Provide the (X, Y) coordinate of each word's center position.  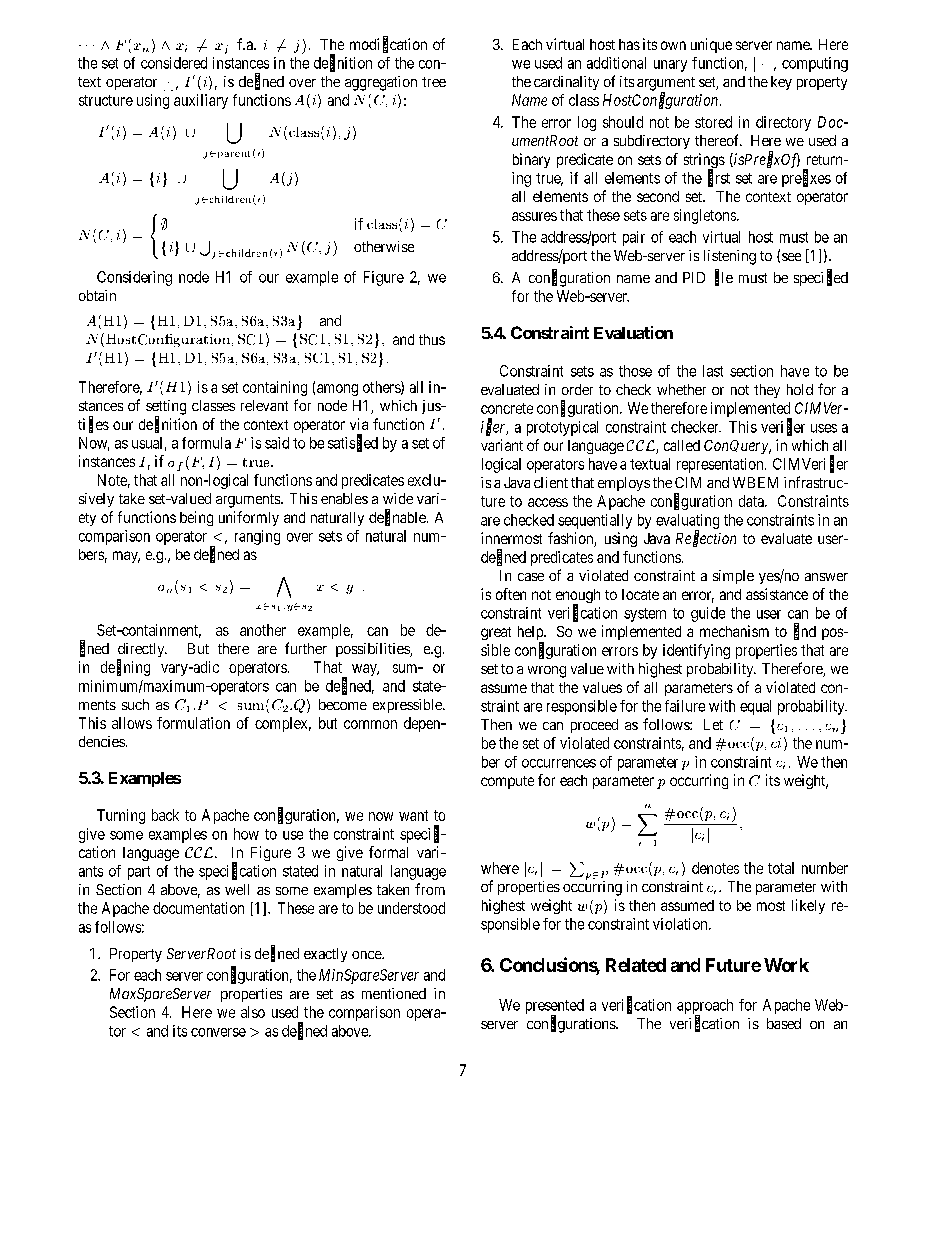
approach (705, 1007)
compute (507, 782)
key (781, 83)
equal (755, 707)
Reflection (706, 539)
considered (174, 63)
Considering (134, 278)
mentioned (394, 993)
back (165, 815)
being (196, 518)
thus (432, 339)
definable (398, 518)
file (724, 278)
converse (218, 1032)
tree (434, 82)
